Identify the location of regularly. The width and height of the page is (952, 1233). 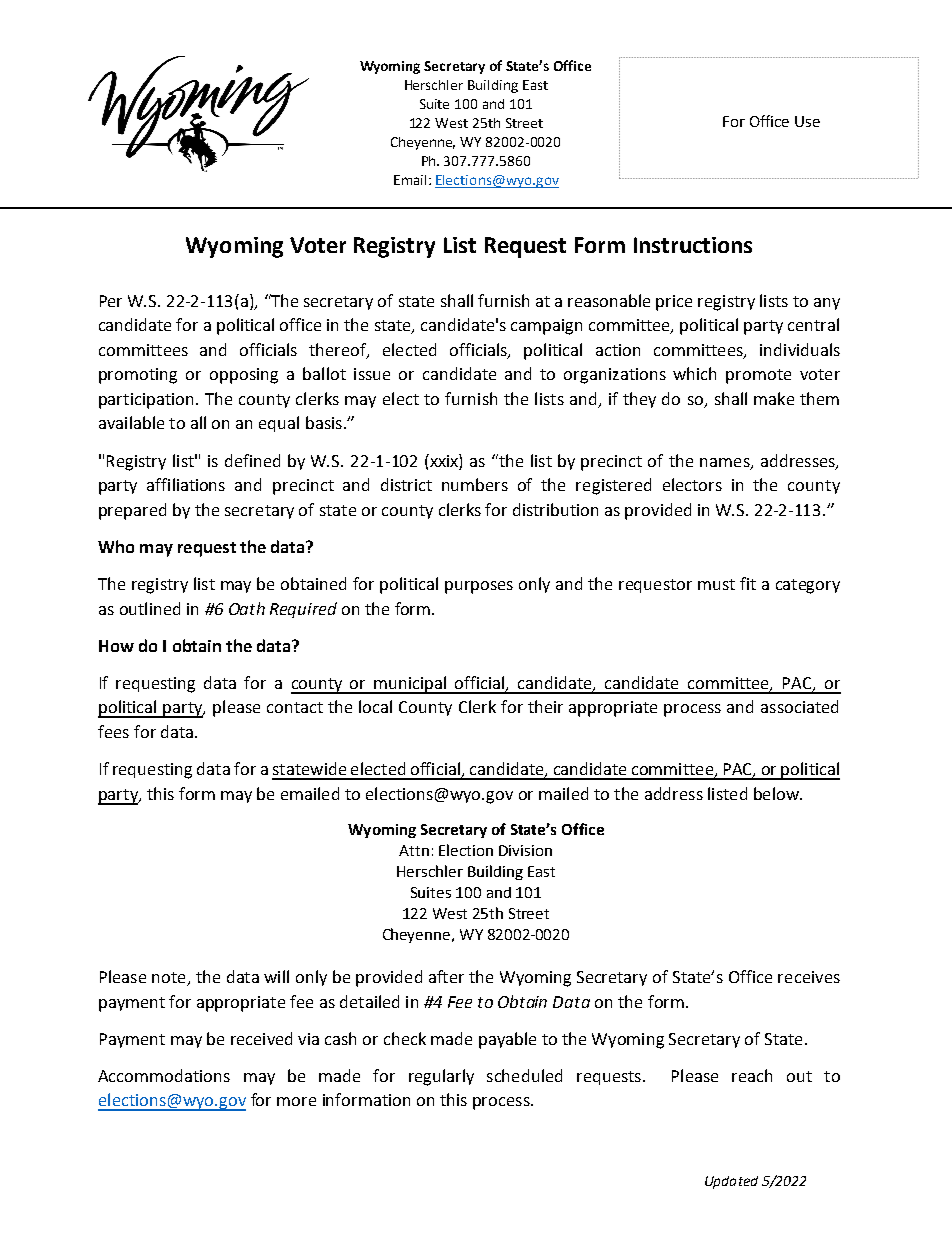
(441, 1077).
